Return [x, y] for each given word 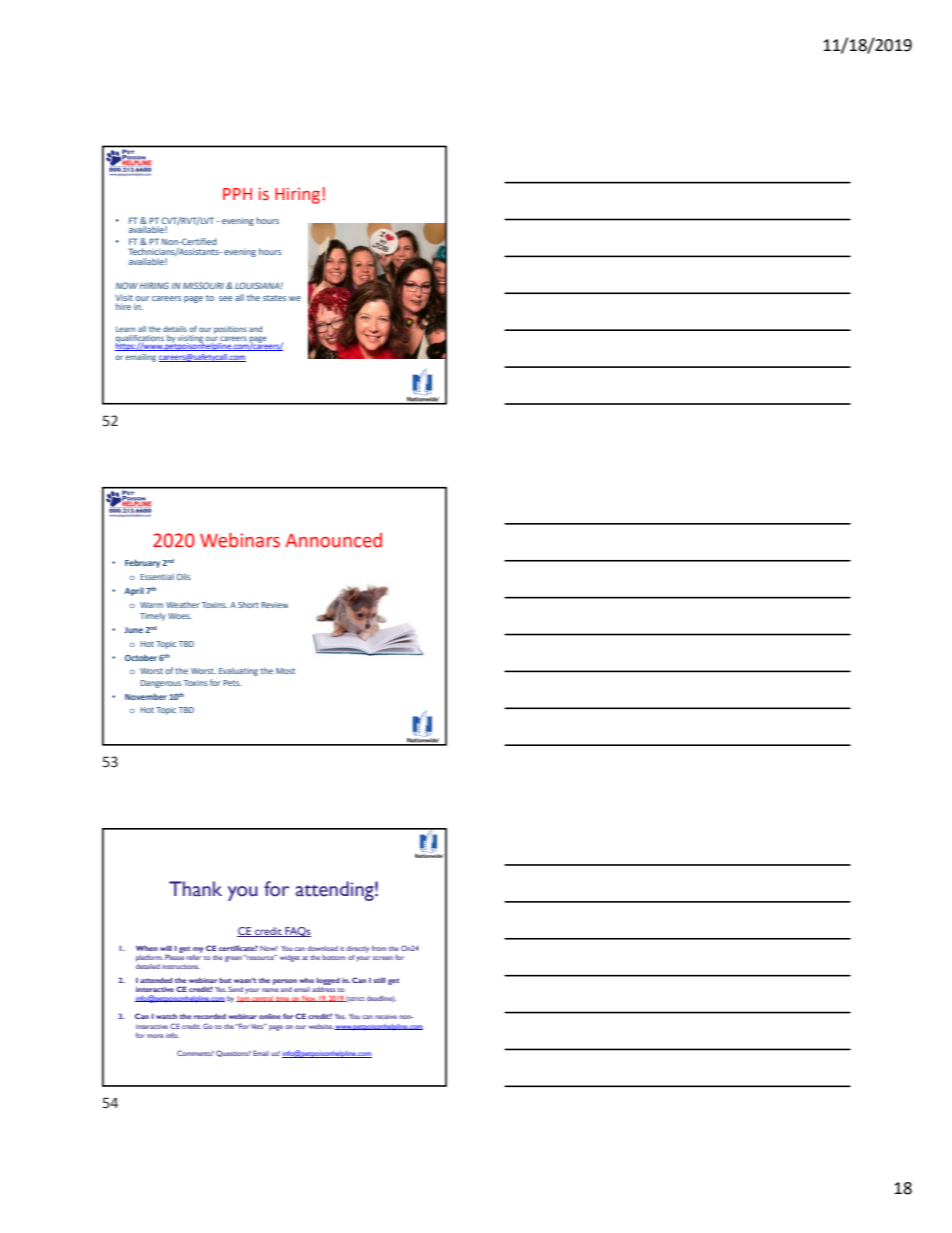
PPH [237, 194]
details [175, 329]
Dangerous [160, 684]
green [233, 959]
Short [248, 604]
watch [166, 1016]
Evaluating [238, 672]
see [225, 298]
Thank [195, 889]
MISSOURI [203, 285]
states [274, 298]
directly [357, 949]
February [144, 563]
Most [285, 671]
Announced [333, 540]
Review [274, 605]
